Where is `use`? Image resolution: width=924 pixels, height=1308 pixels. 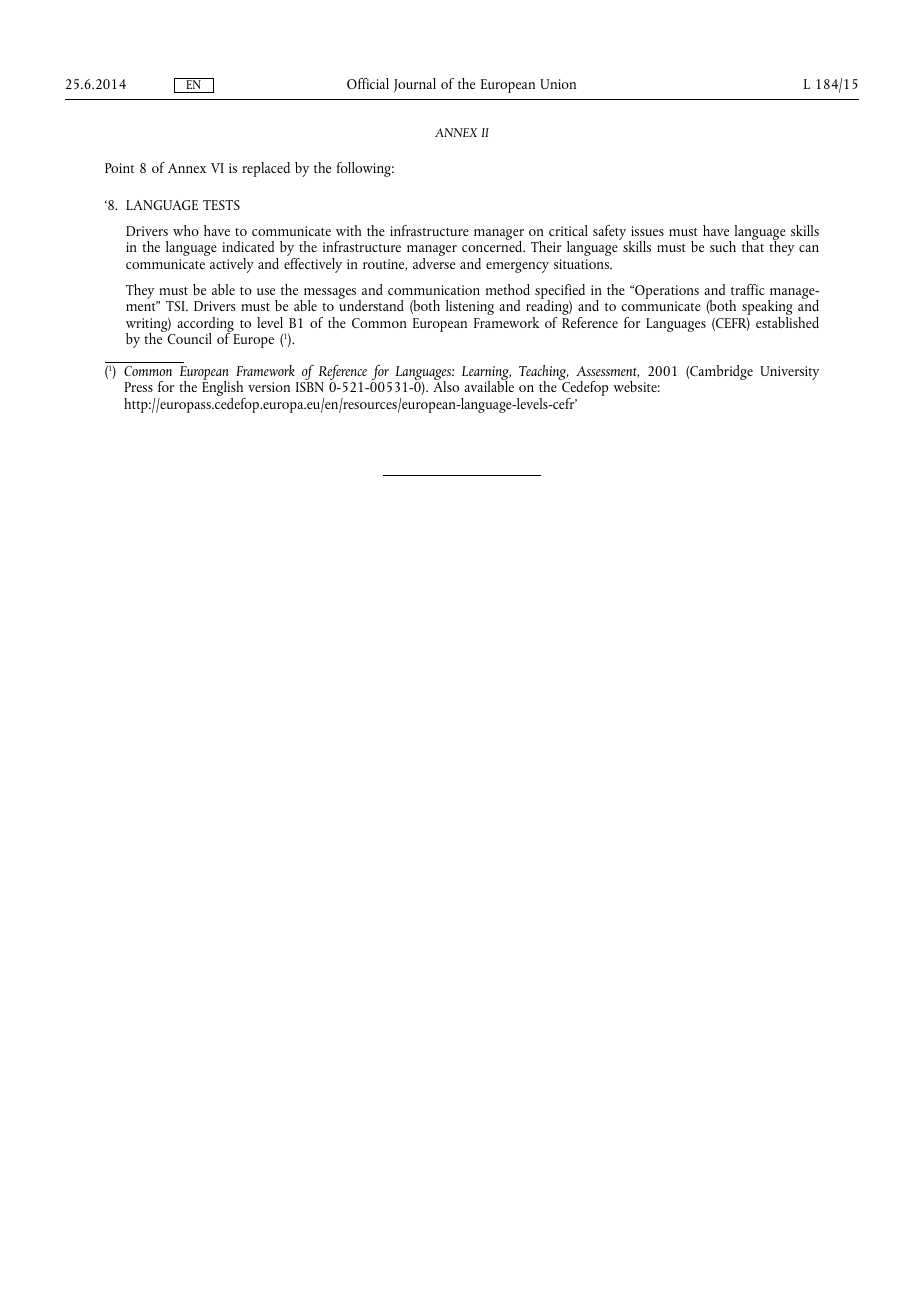
use is located at coordinates (266, 291).
